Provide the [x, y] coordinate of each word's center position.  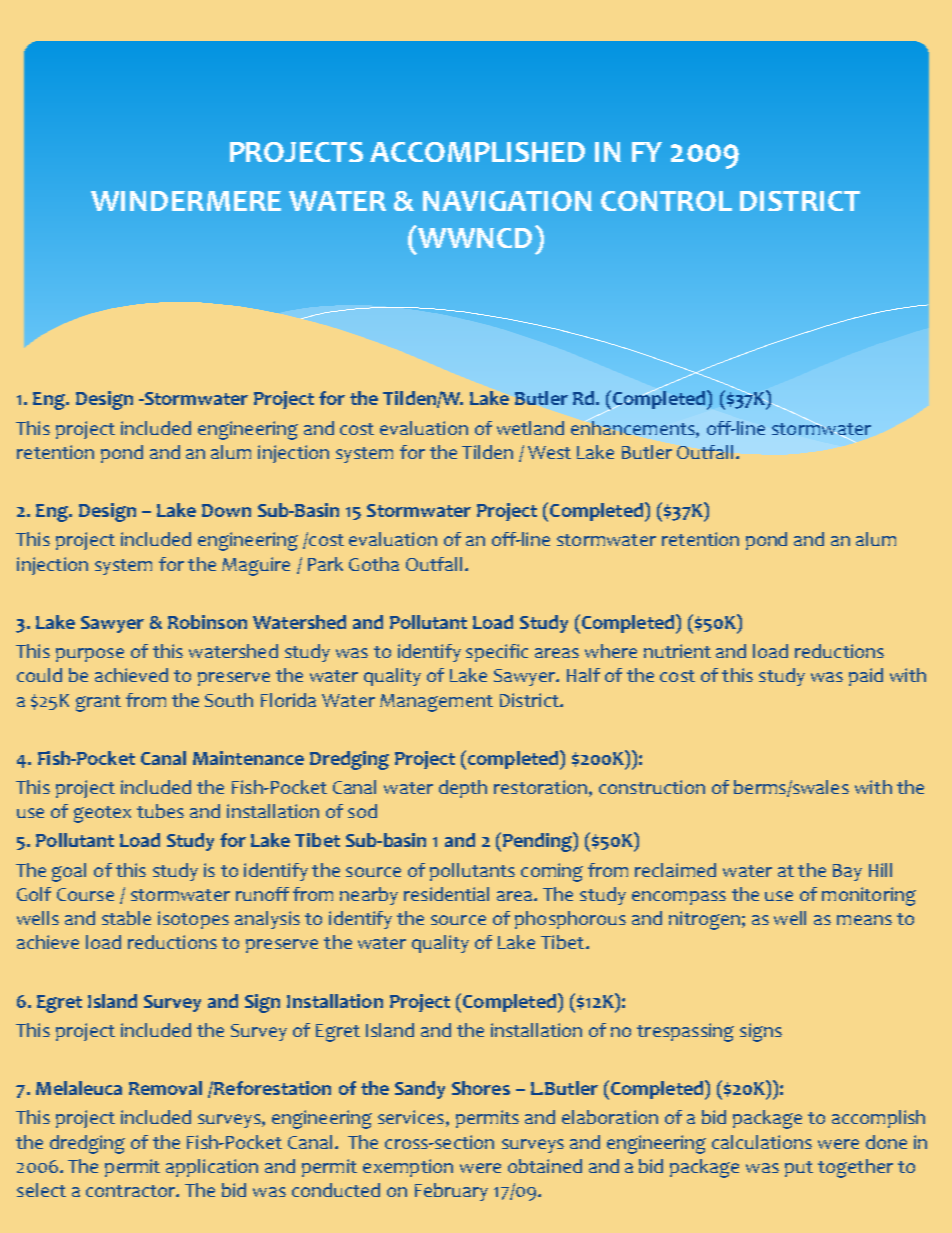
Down [226, 510]
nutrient [677, 651]
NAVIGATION [507, 201]
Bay [847, 872]
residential [446, 894]
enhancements [634, 426]
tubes [160, 811]
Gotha [374, 564]
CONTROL [666, 201]
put [799, 1169]
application [212, 1168]
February [451, 1192]
